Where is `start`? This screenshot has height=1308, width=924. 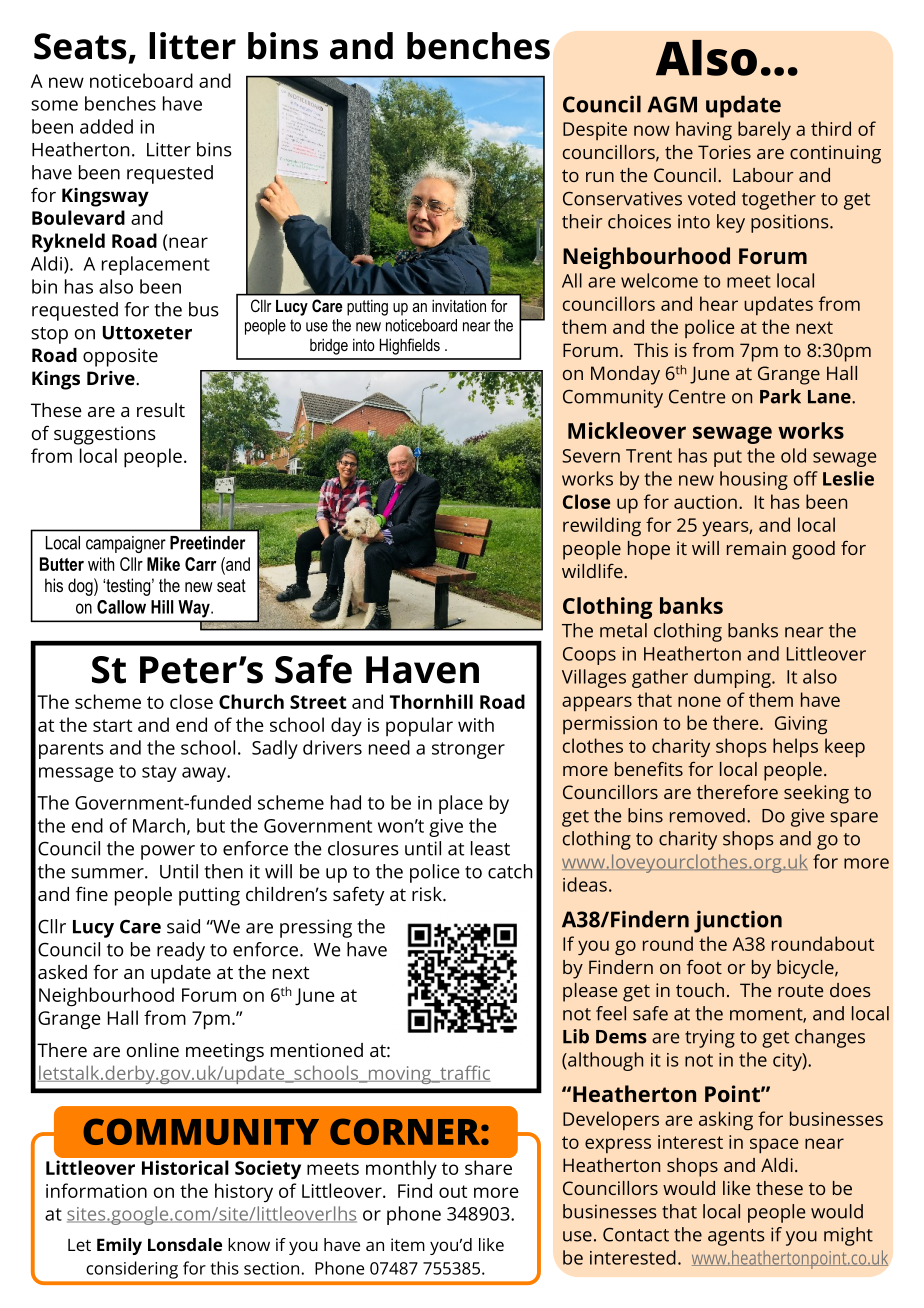
start is located at coordinates (112, 725).
